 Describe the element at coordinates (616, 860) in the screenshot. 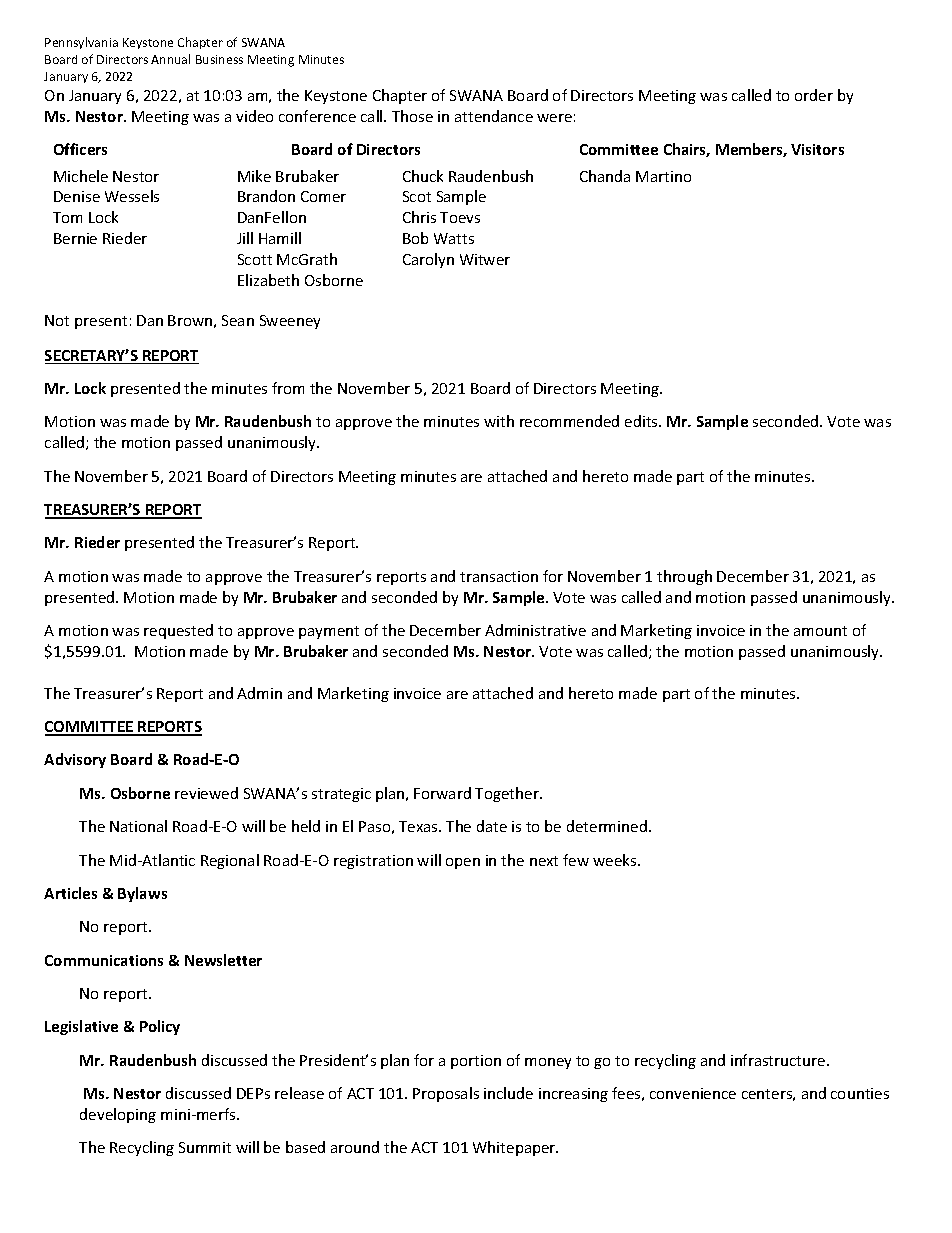

I see `weeks` at that location.
